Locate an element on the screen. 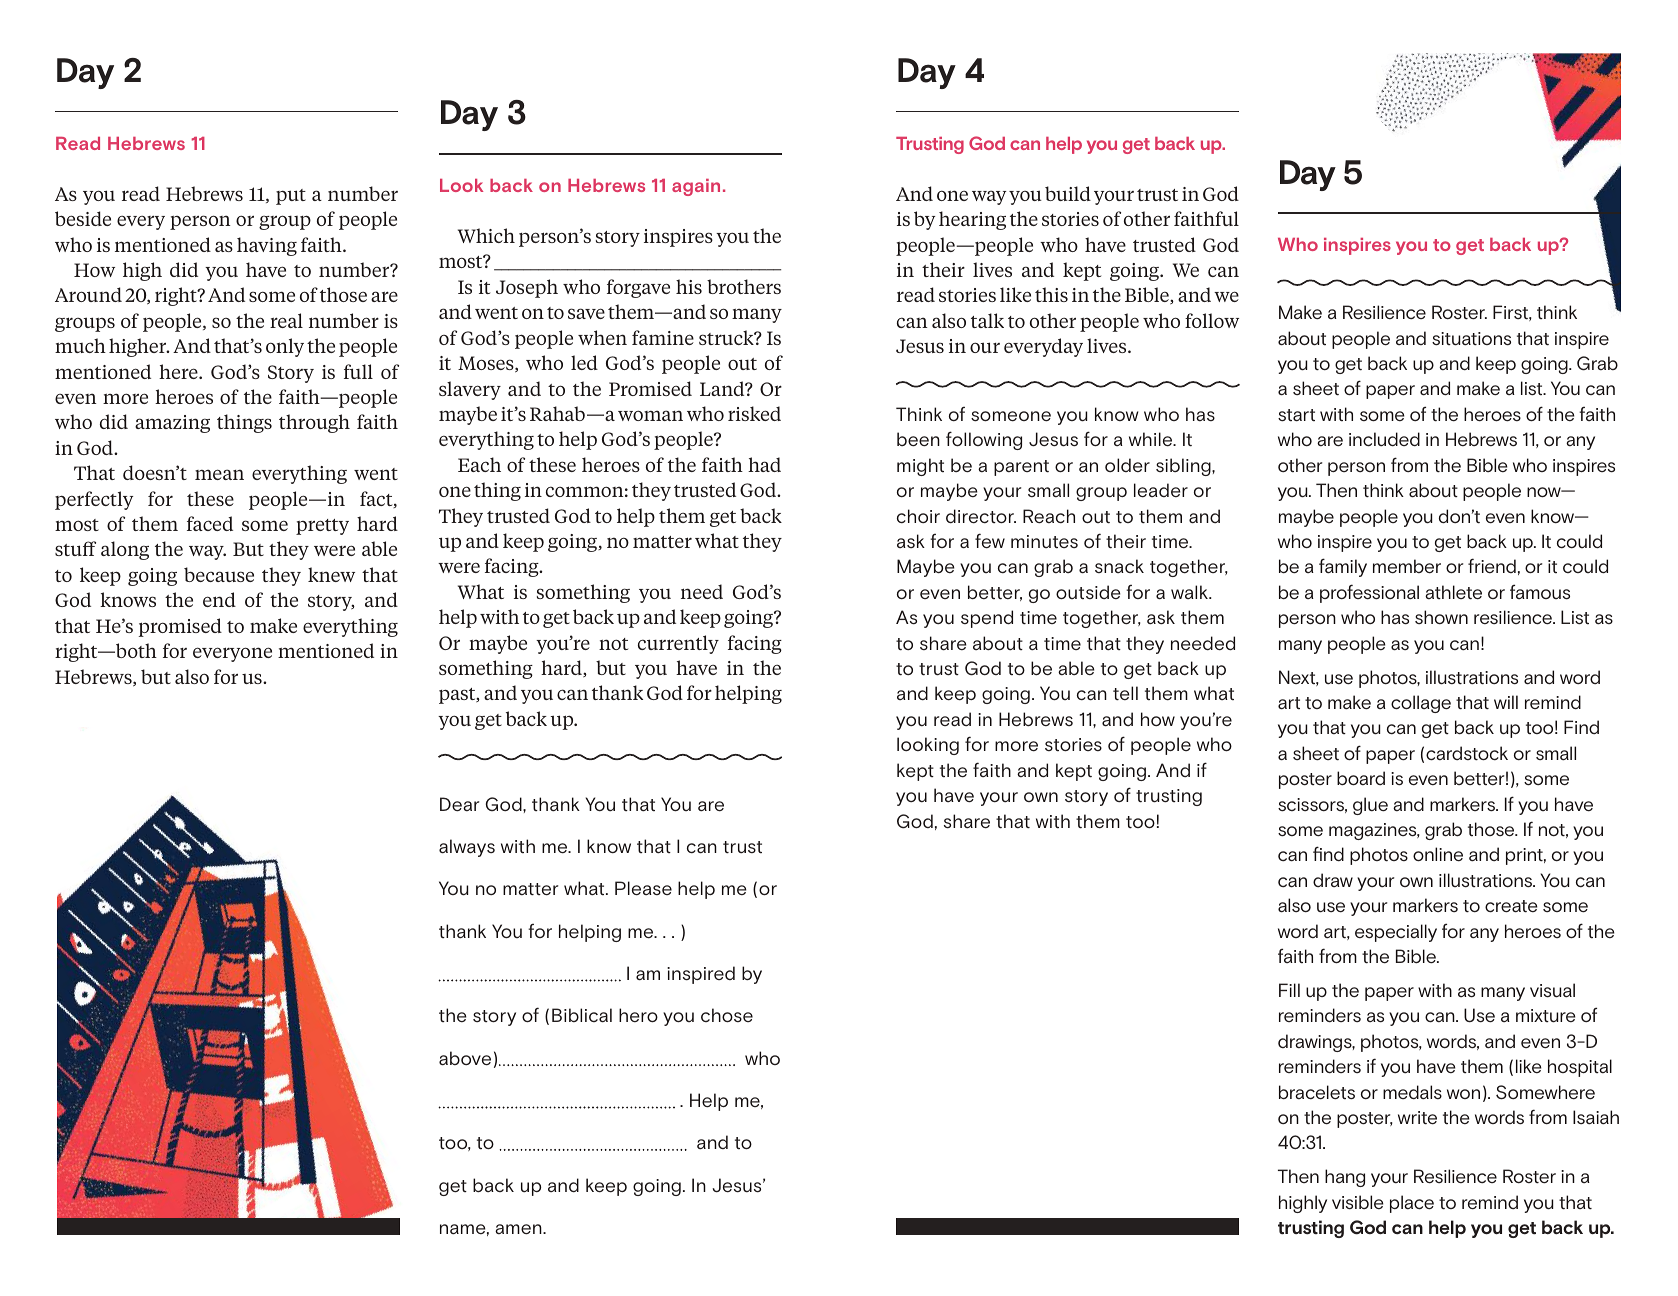  build is located at coordinates (1068, 193).
